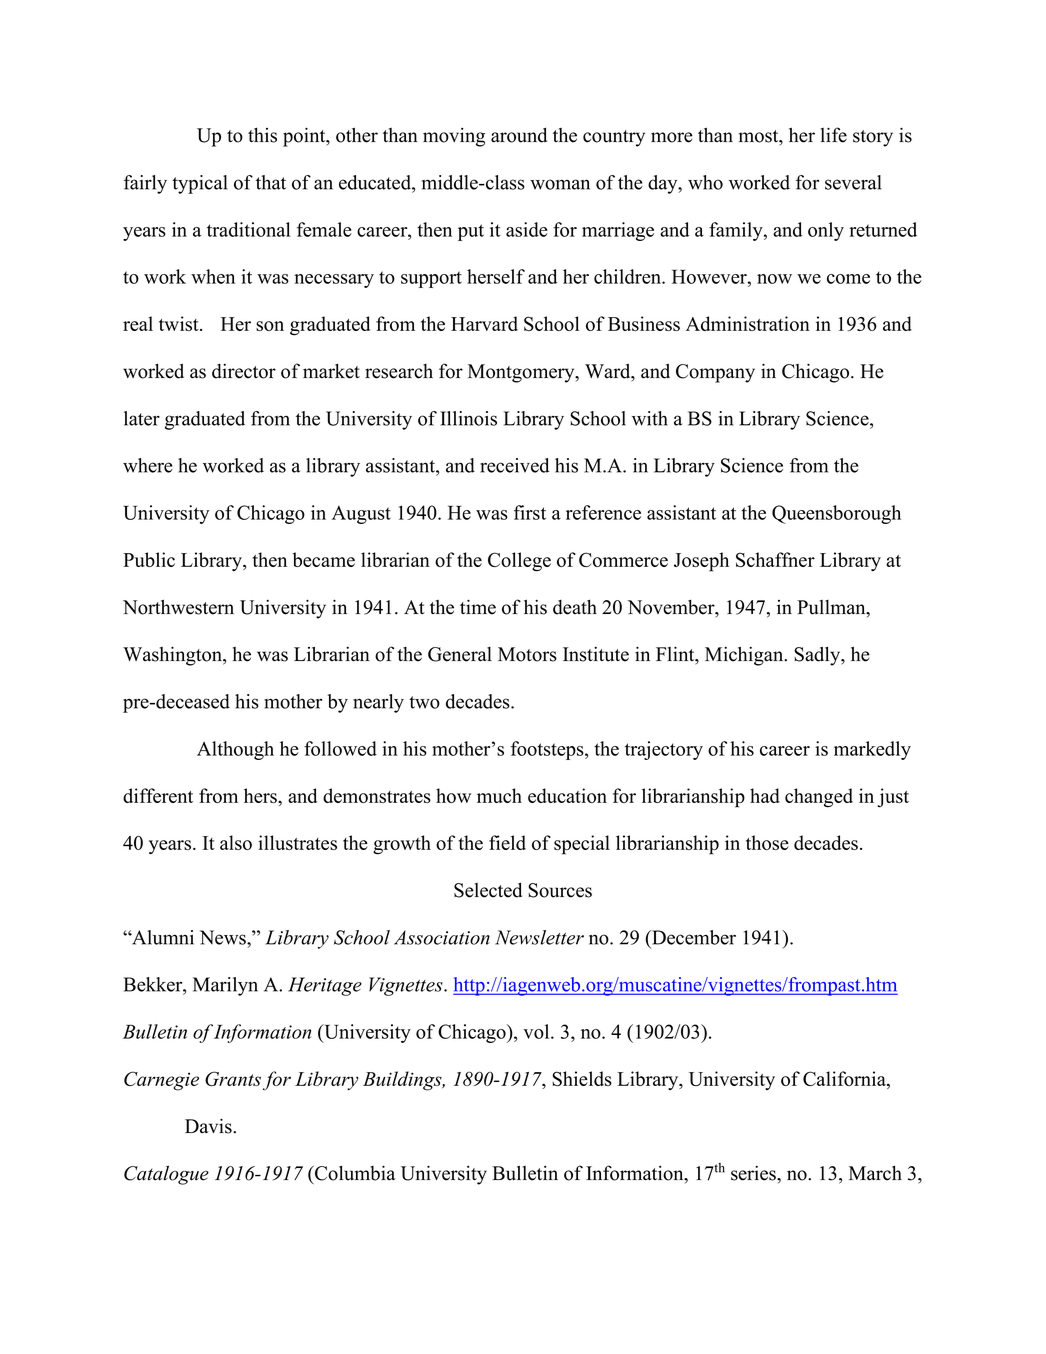 This screenshot has height=1354, width=1046. Describe the element at coordinates (745, 656) in the screenshot. I see `Michigan` at that location.
